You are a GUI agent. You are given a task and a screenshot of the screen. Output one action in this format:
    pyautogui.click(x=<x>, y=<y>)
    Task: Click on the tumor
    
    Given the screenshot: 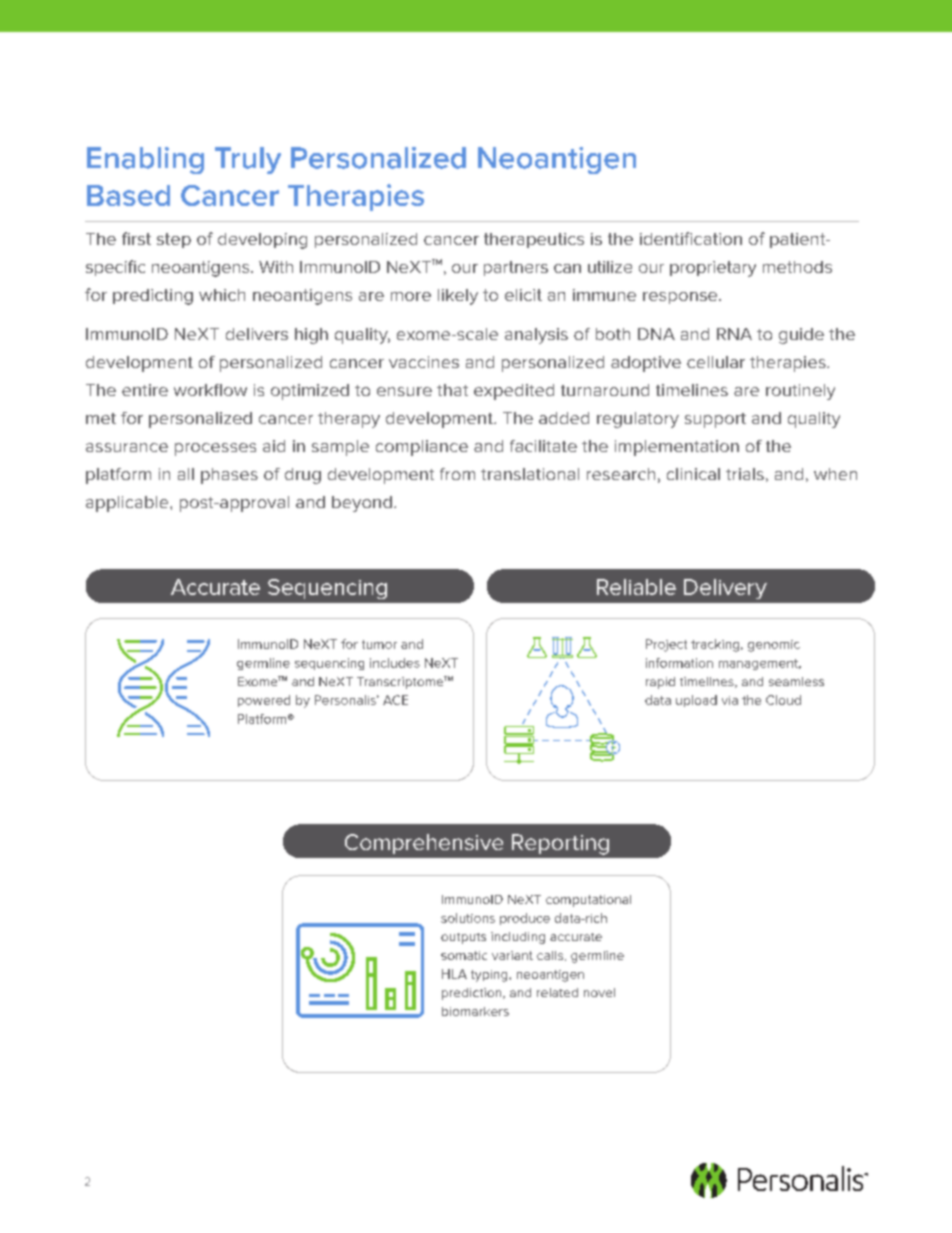 What is the action you would take?
    pyautogui.click(x=379, y=644)
